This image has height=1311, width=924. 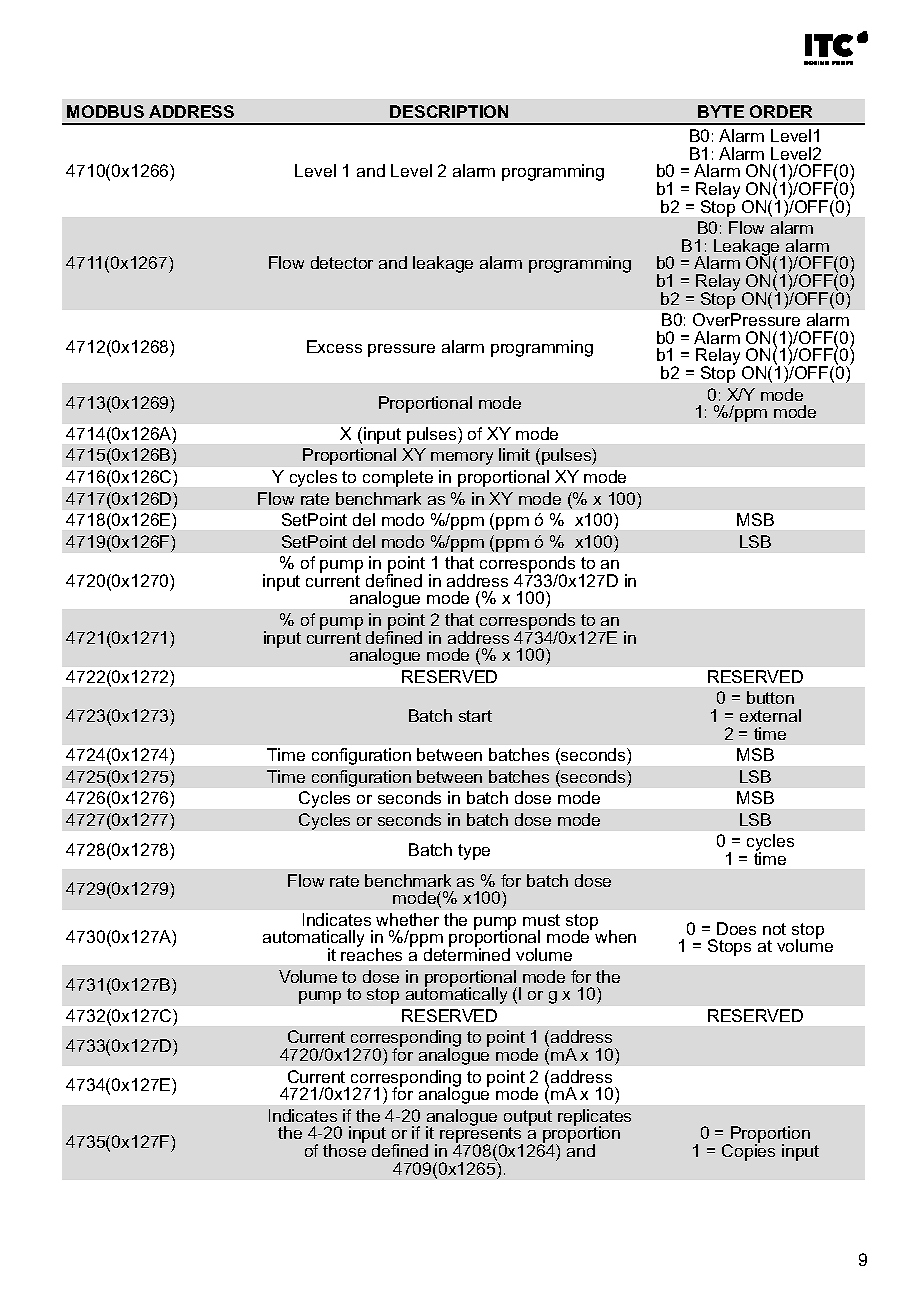 I want to click on complete, so click(x=398, y=478).
